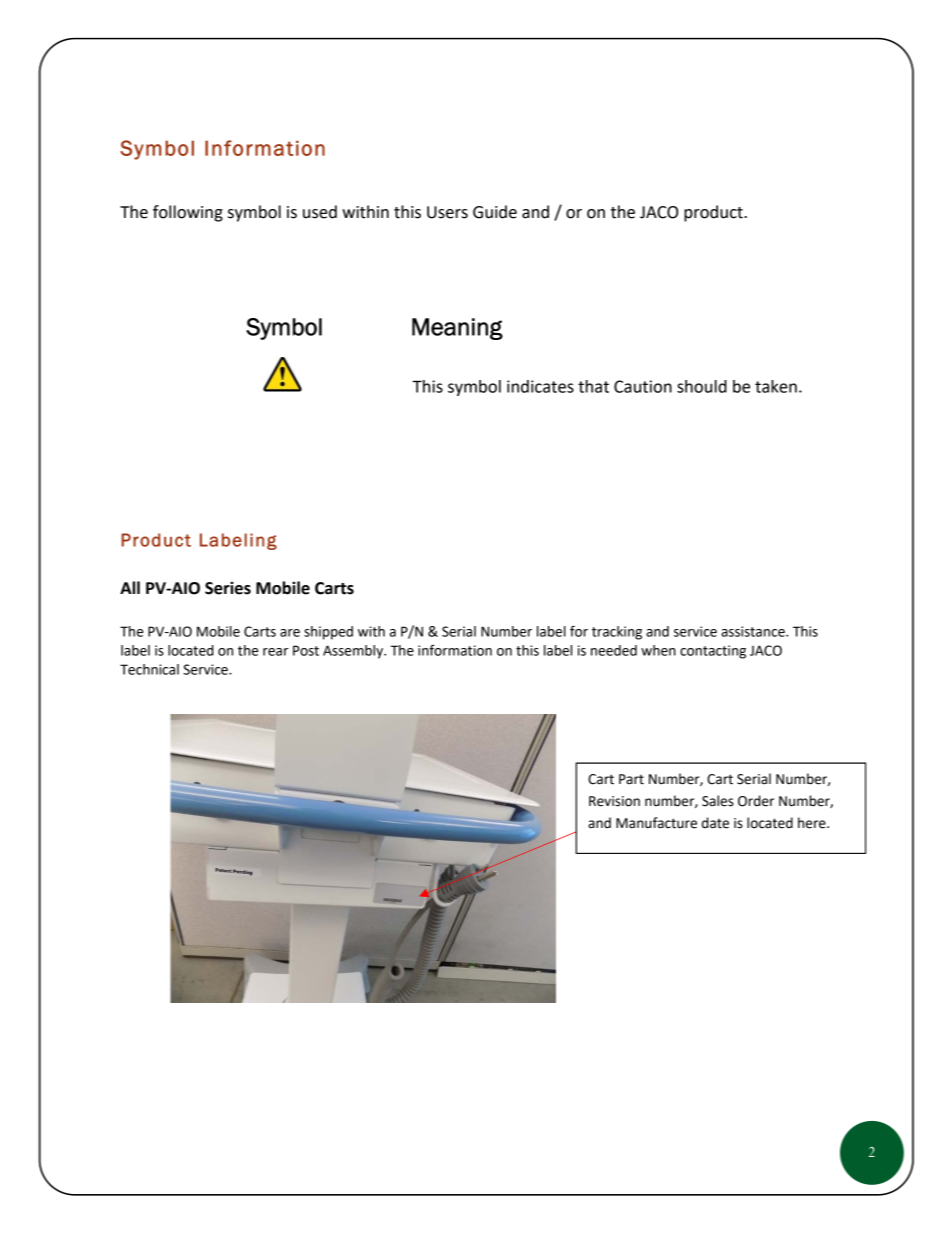  I want to click on contacting, so click(713, 652).
